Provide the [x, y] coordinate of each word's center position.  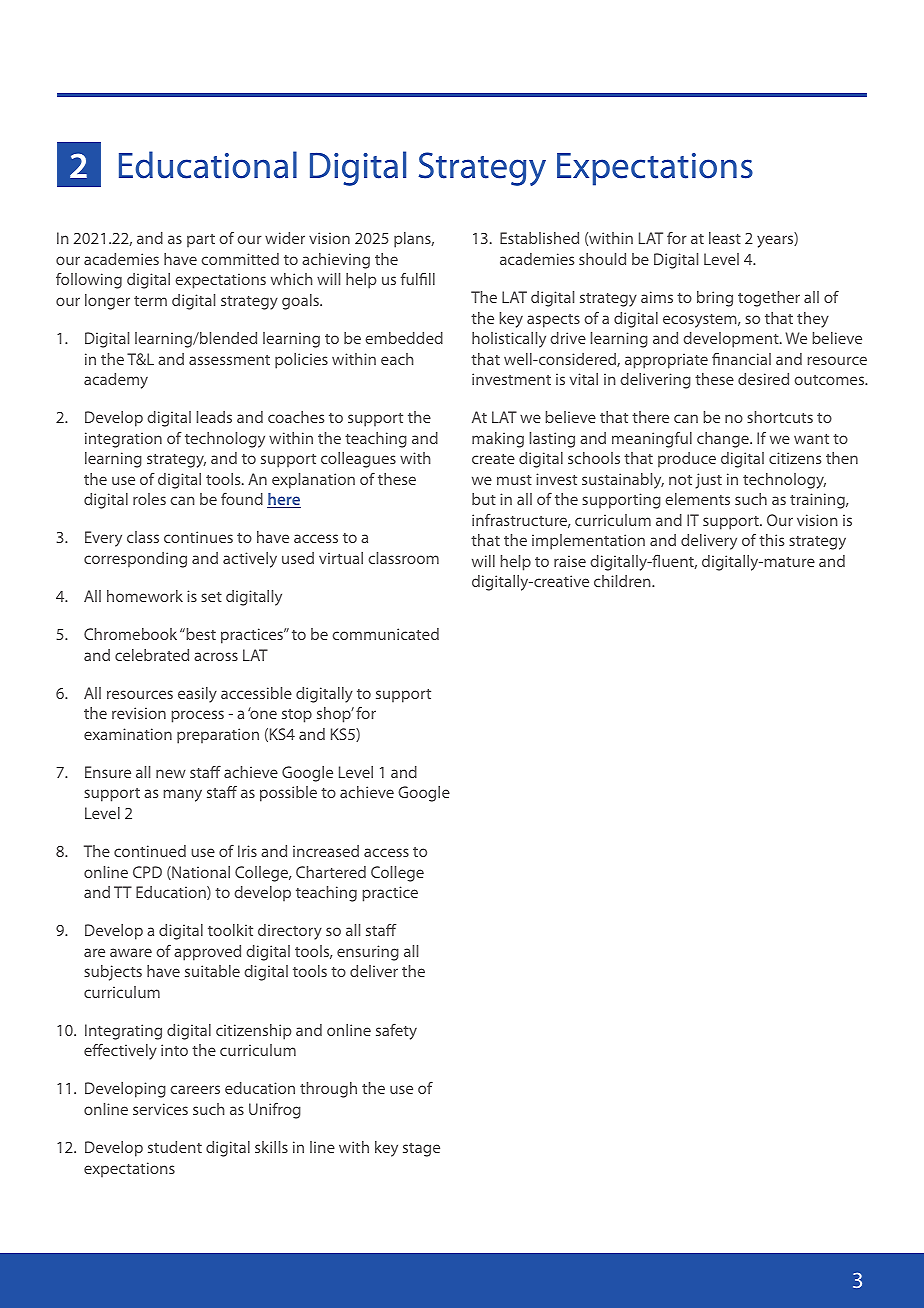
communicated [385, 634]
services [160, 1109]
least [725, 238]
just [708, 481]
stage [421, 1150]
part [201, 241]
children [623, 581]
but [484, 499]
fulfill [418, 279]
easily [197, 695]
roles [149, 499]
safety [396, 1032]
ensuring [368, 953]
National [200, 873]
